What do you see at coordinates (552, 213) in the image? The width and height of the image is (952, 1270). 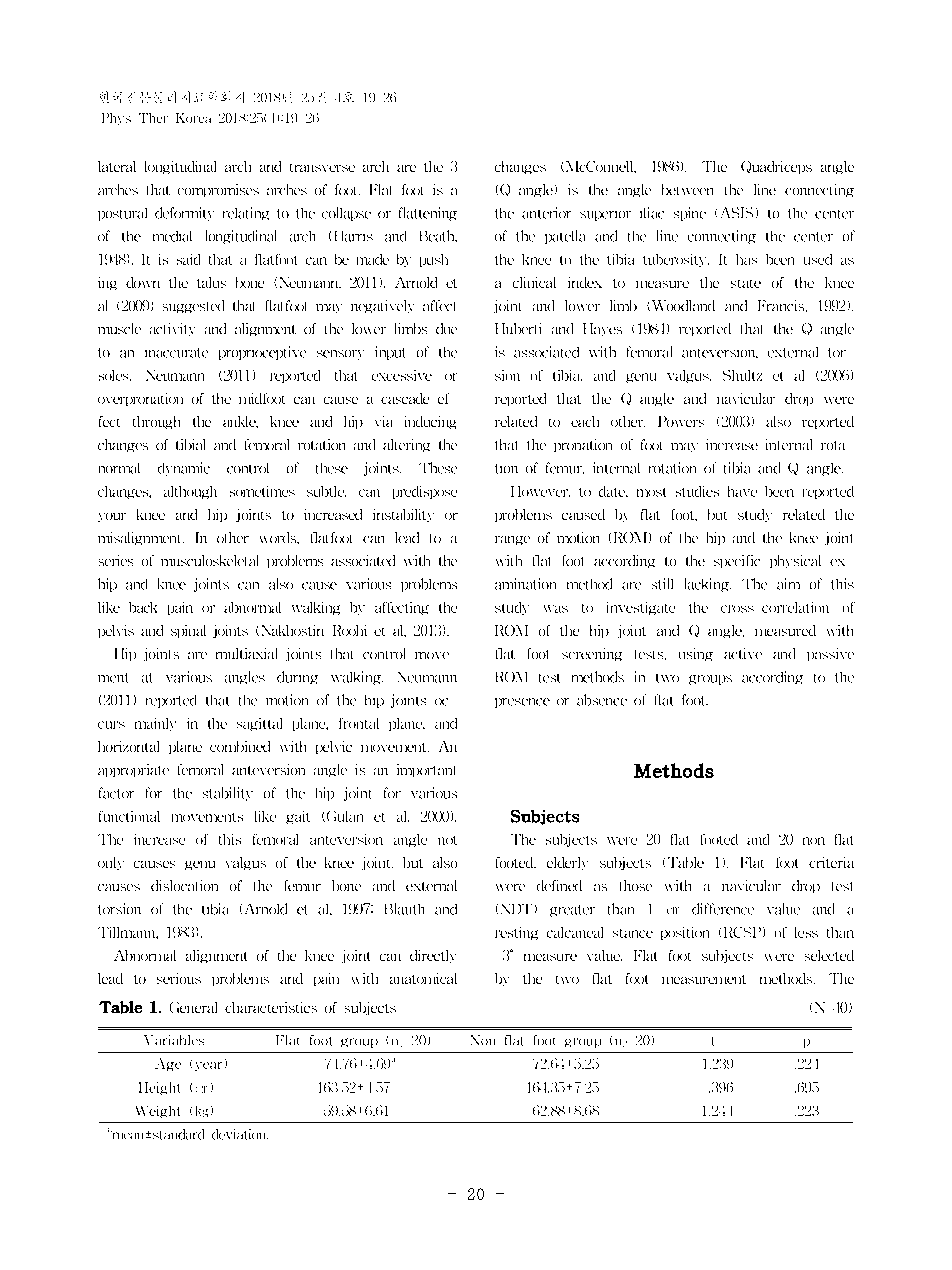 I see `anterior` at bounding box center [552, 213].
